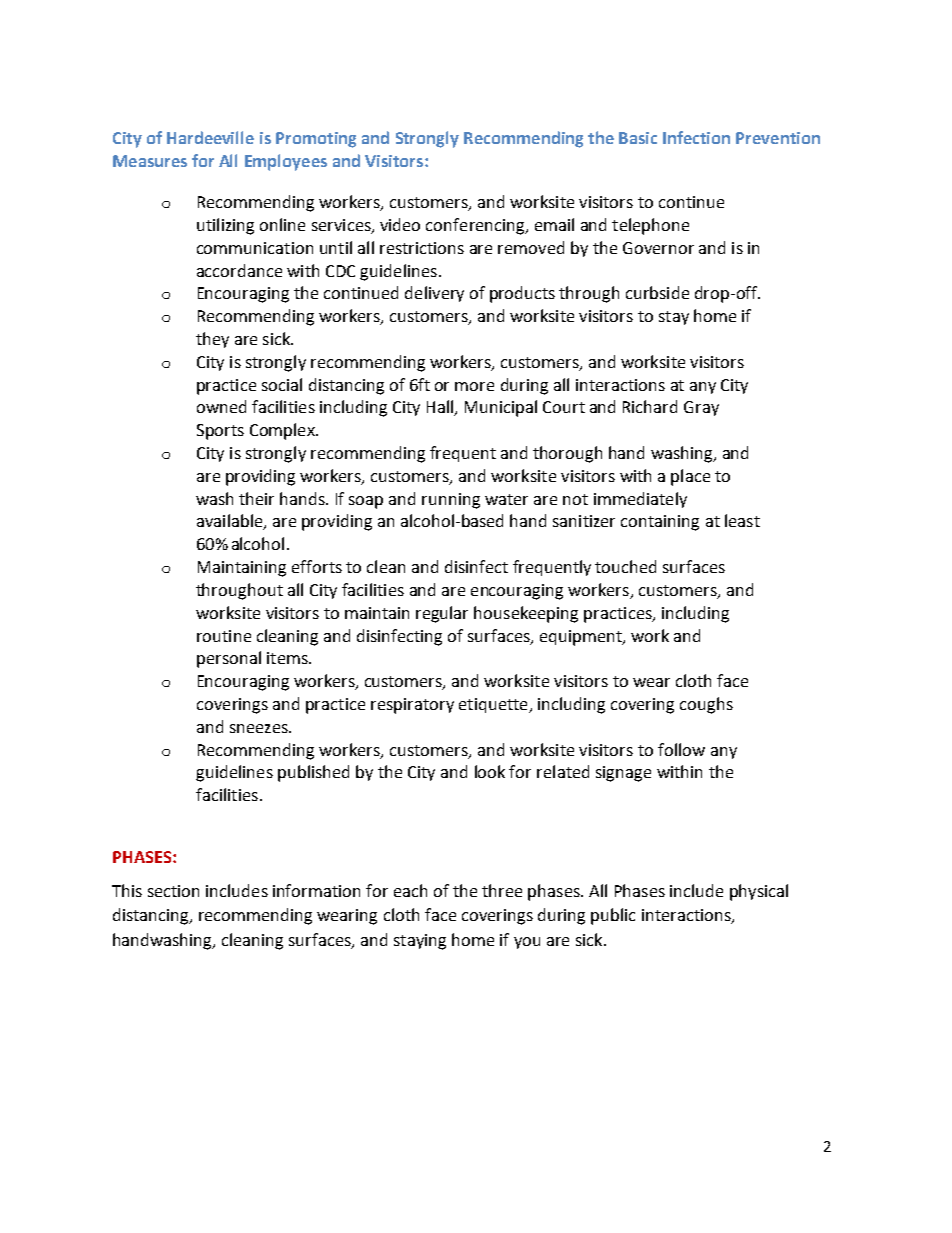 The height and width of the page is (1233, 952). I want to click on Infection, so click(696, 137).
